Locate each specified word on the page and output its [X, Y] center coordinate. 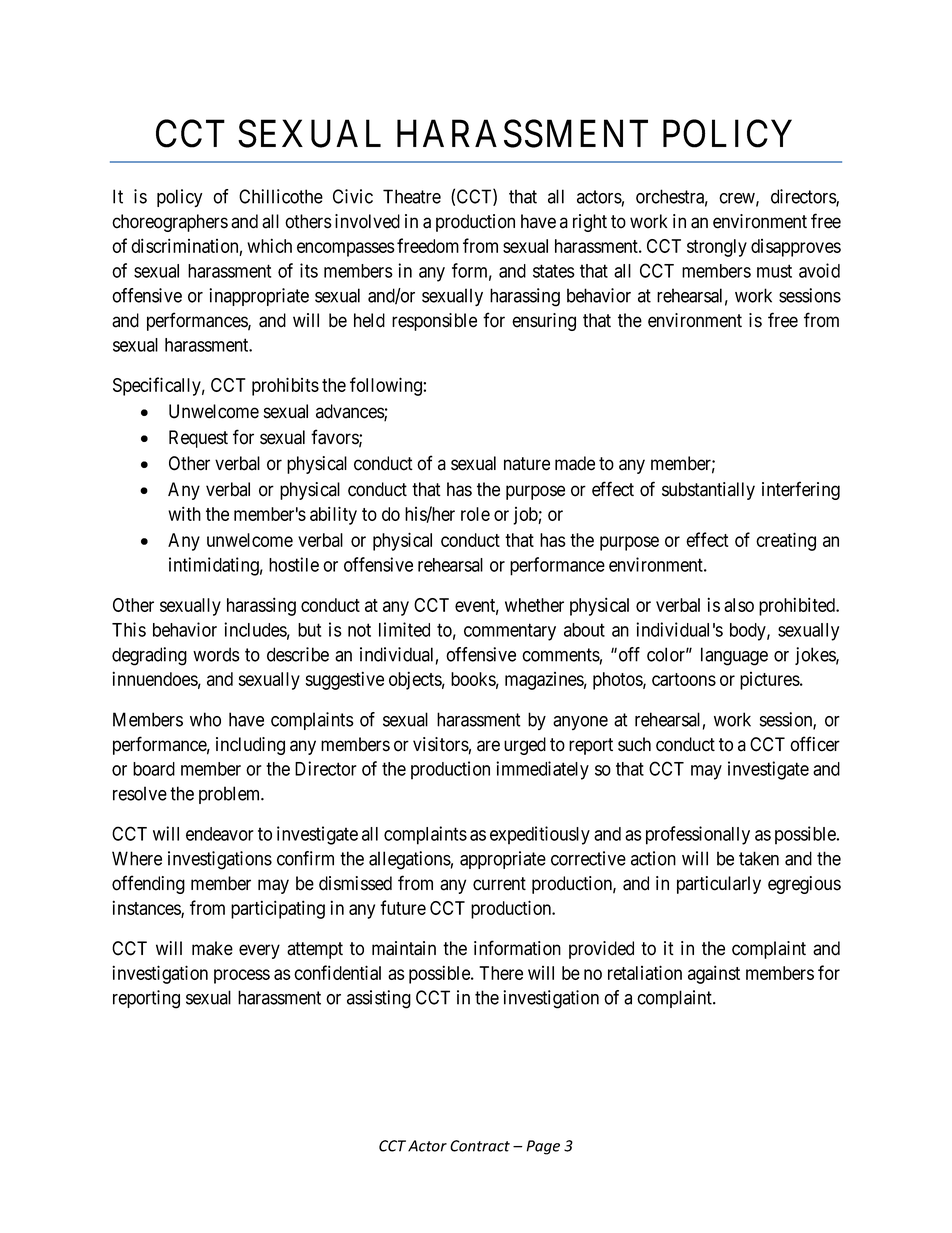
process [242, 976]
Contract [480, 1146]
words [216, 654]
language [734, 656]
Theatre [412, 196]
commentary [510, 632]
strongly [717, 248]
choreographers [170, 223]
